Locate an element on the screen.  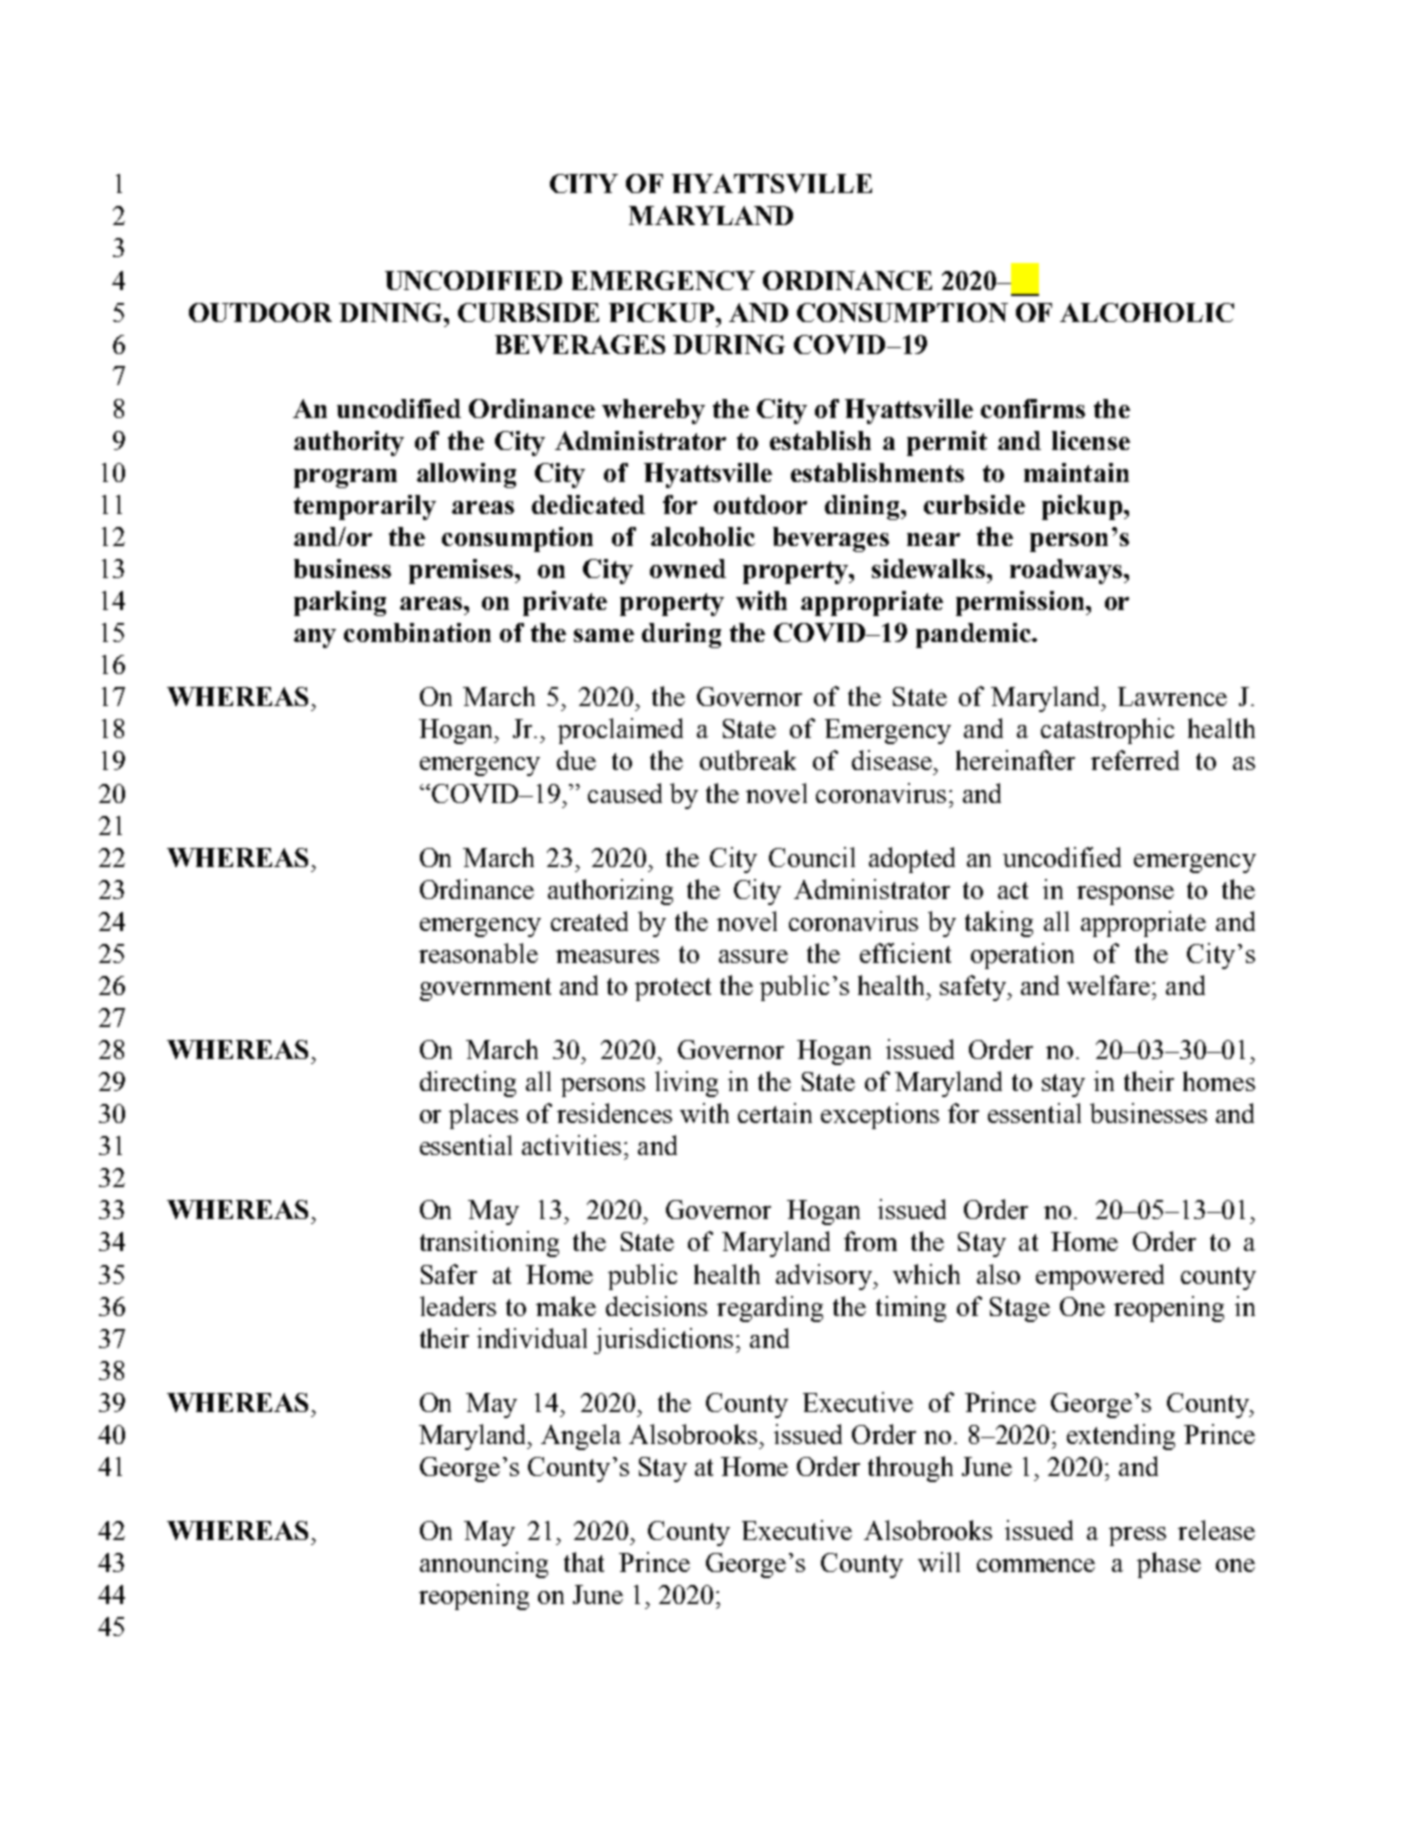
allowing is located at coordinates (466, 475).
